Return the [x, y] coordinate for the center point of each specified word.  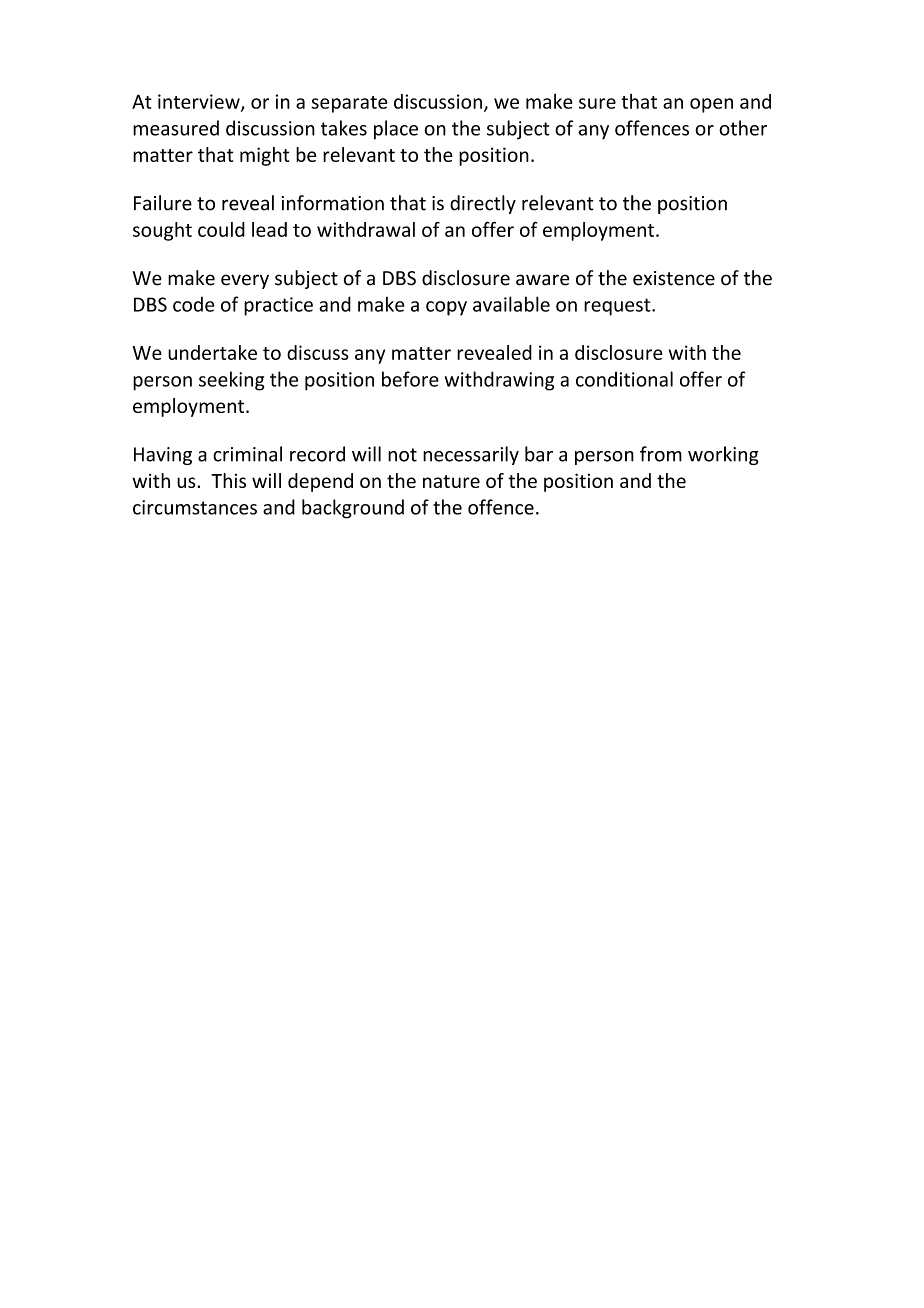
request [618, 307]
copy [446, 308]
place [396, 130]
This [228, 480]
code [194, 304]
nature [451, 481]
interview [200, 102]
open [711, 105]
